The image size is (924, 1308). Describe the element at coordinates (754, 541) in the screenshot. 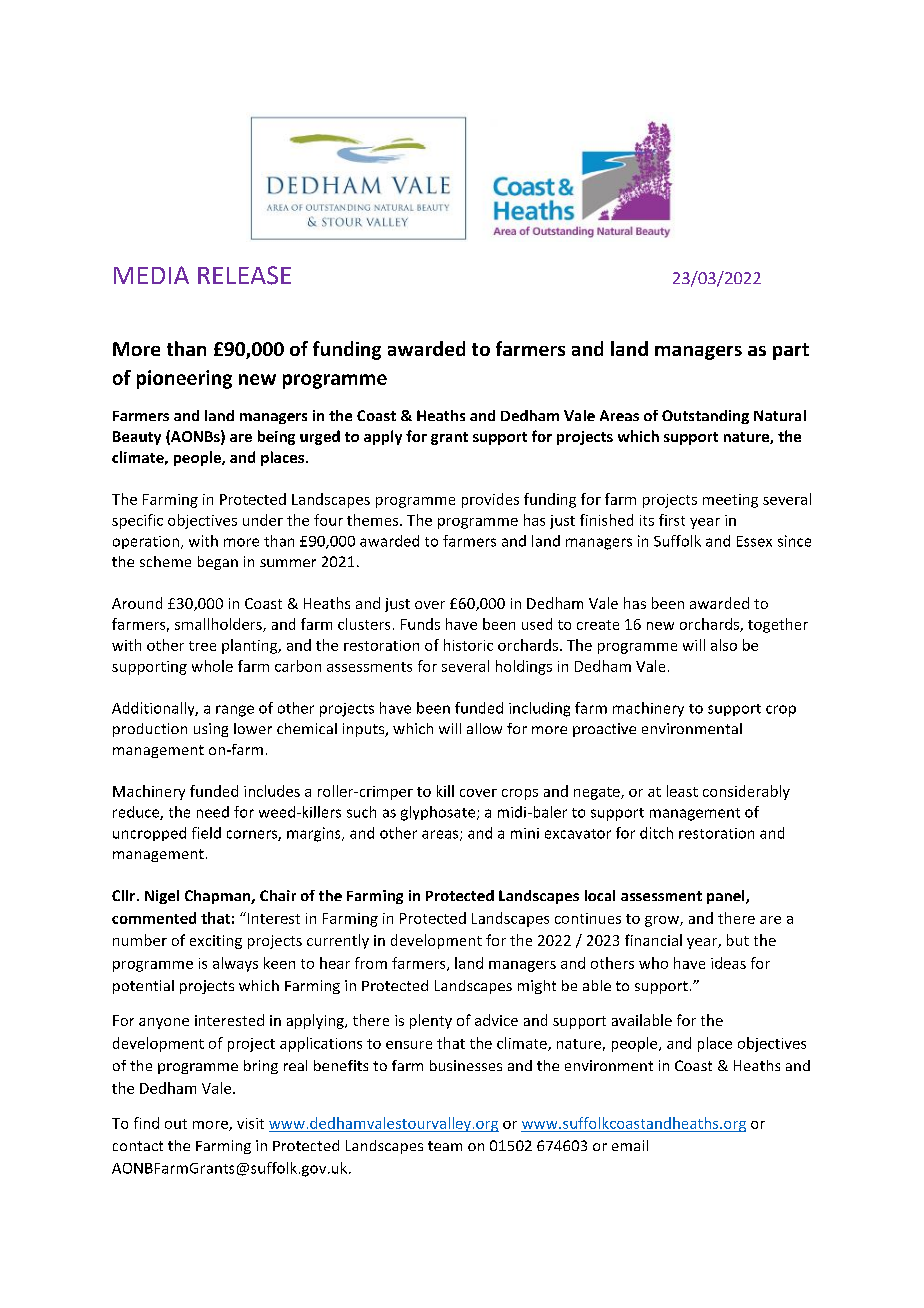

I see `Essex` at that location.
